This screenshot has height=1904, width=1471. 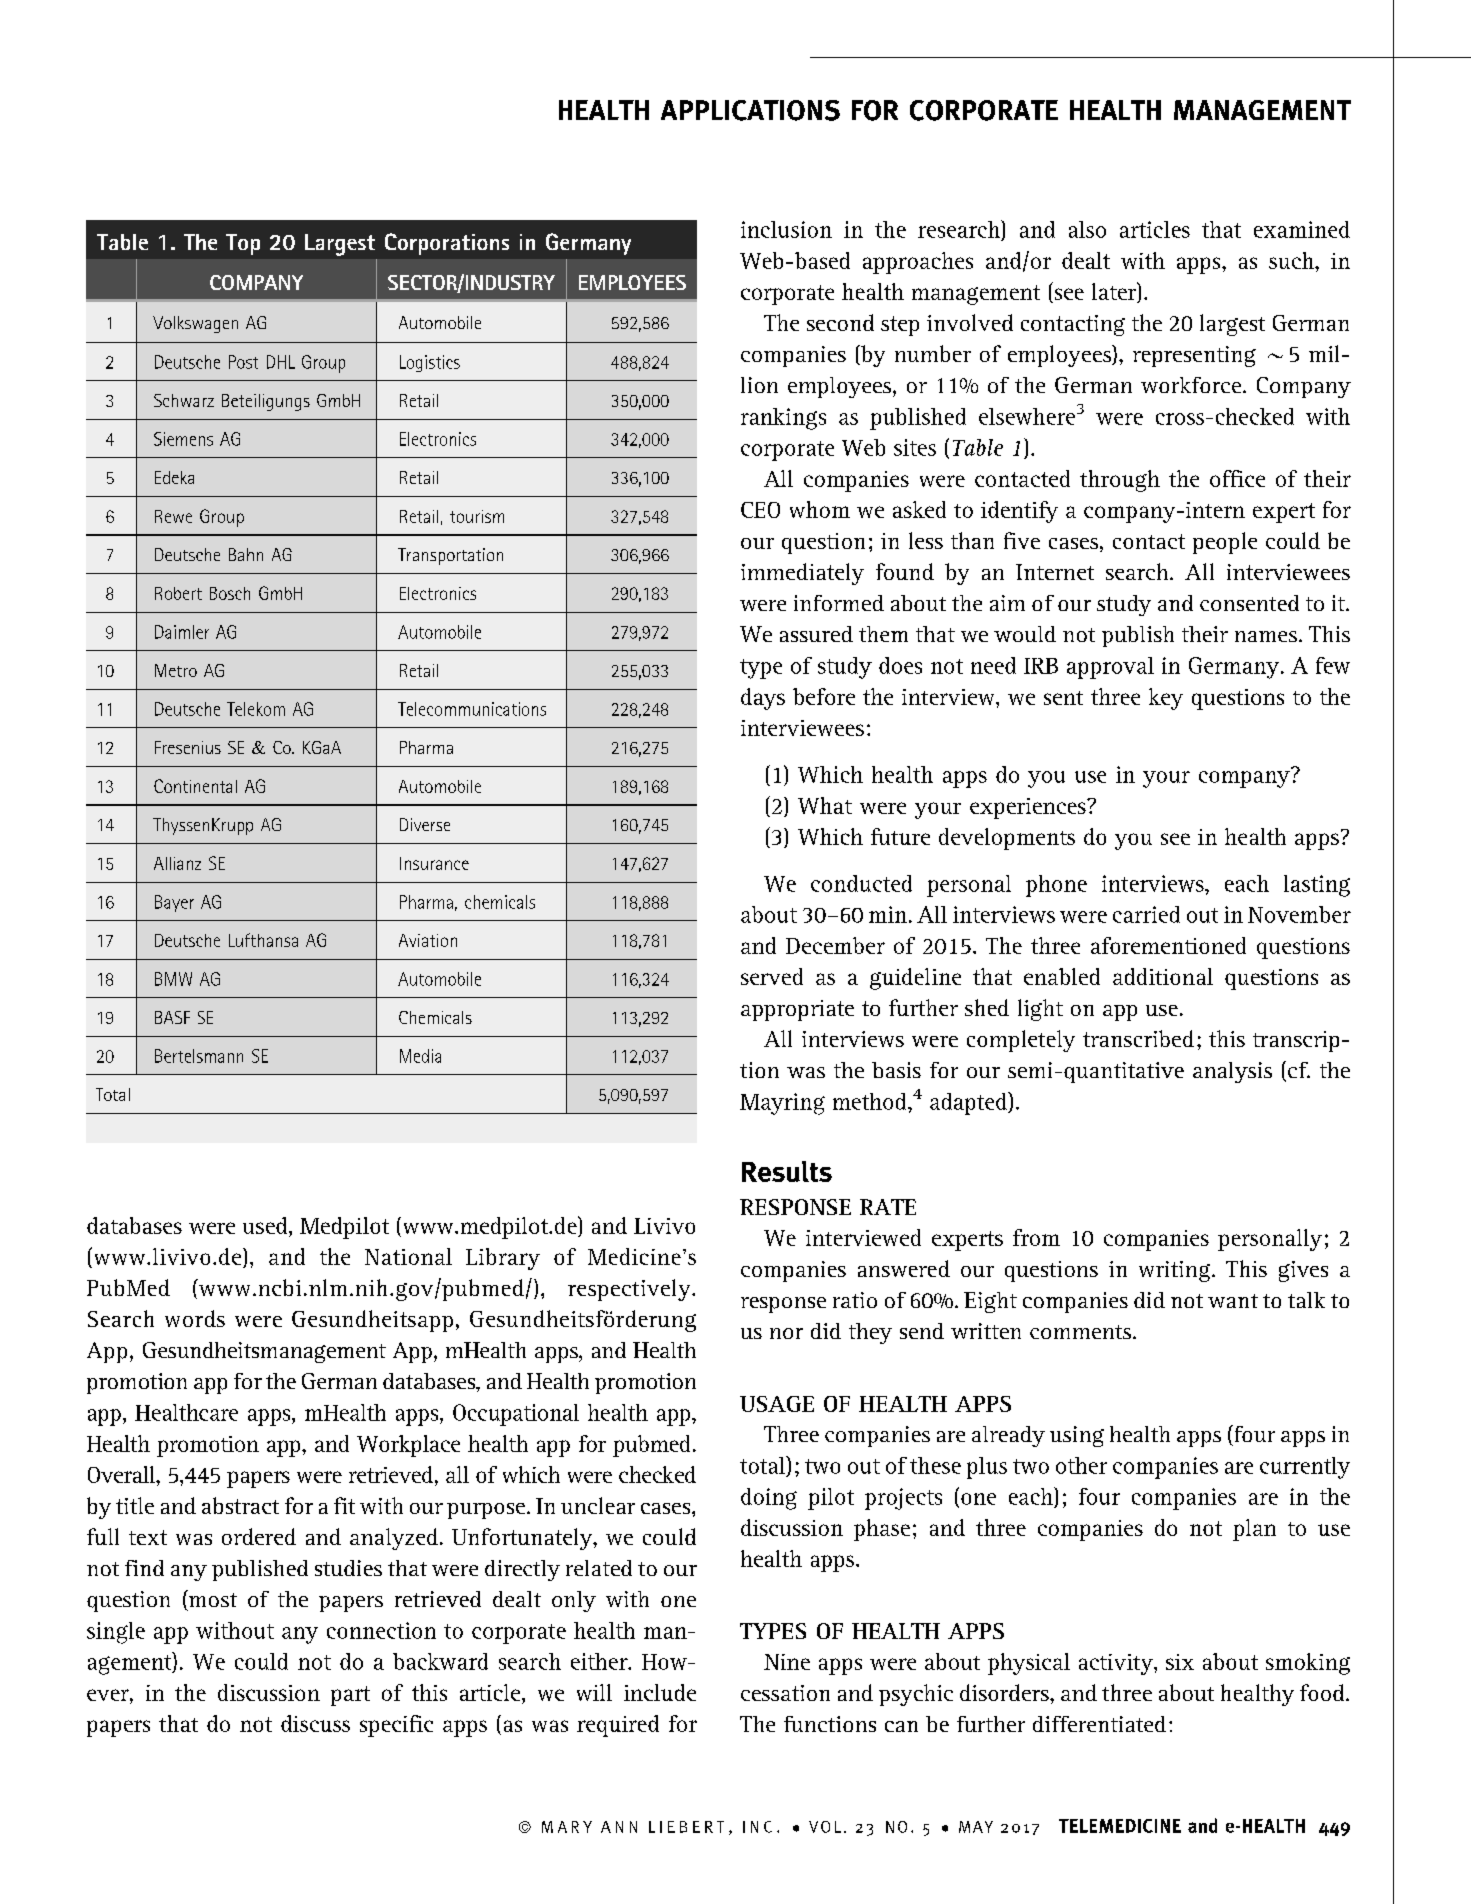 I want to click on words, so click(x=195, y=1318).
